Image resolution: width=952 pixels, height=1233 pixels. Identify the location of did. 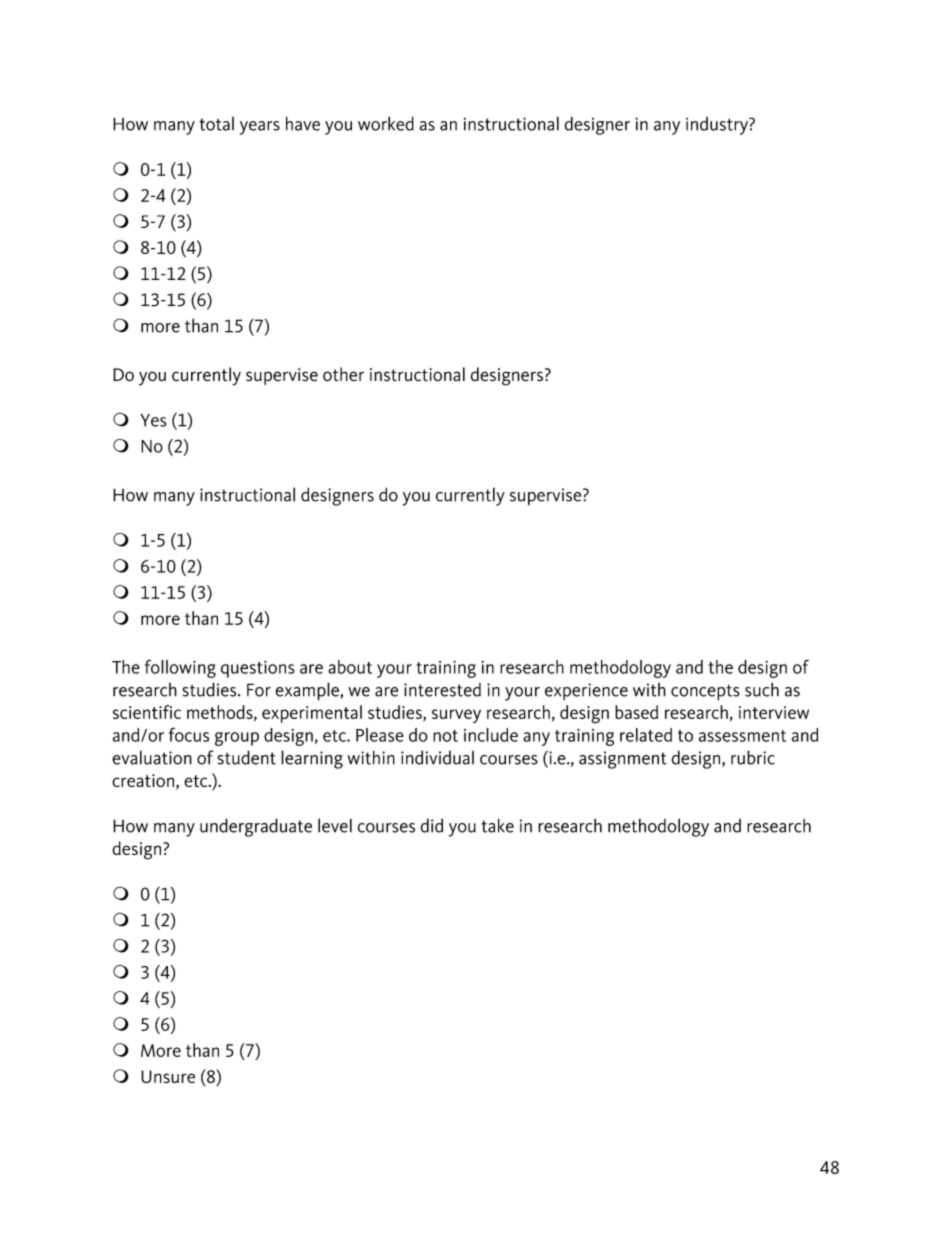
(431, 825).
